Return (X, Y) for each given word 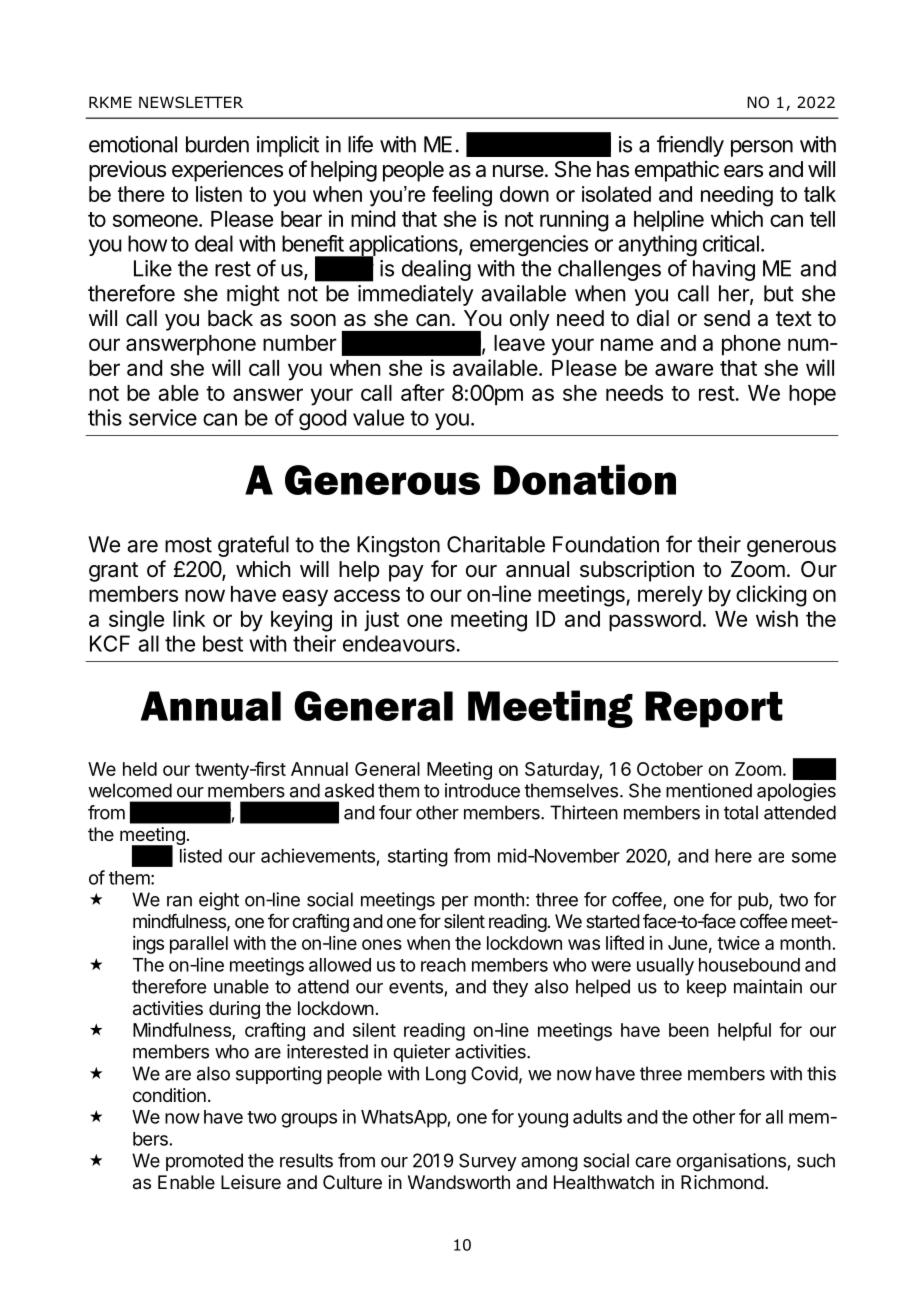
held (140, 769)
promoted (204, 1162)
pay (406, 573)
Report (714, 709)
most (188, 545)
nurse (518, 171)
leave (519, 343)
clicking (771, 596)
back (230, 318)
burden (217, 144)
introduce (482, 790)
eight (219, 901)
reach (443, 965)
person (762, 148)
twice (738, 943)
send (727, 318)
